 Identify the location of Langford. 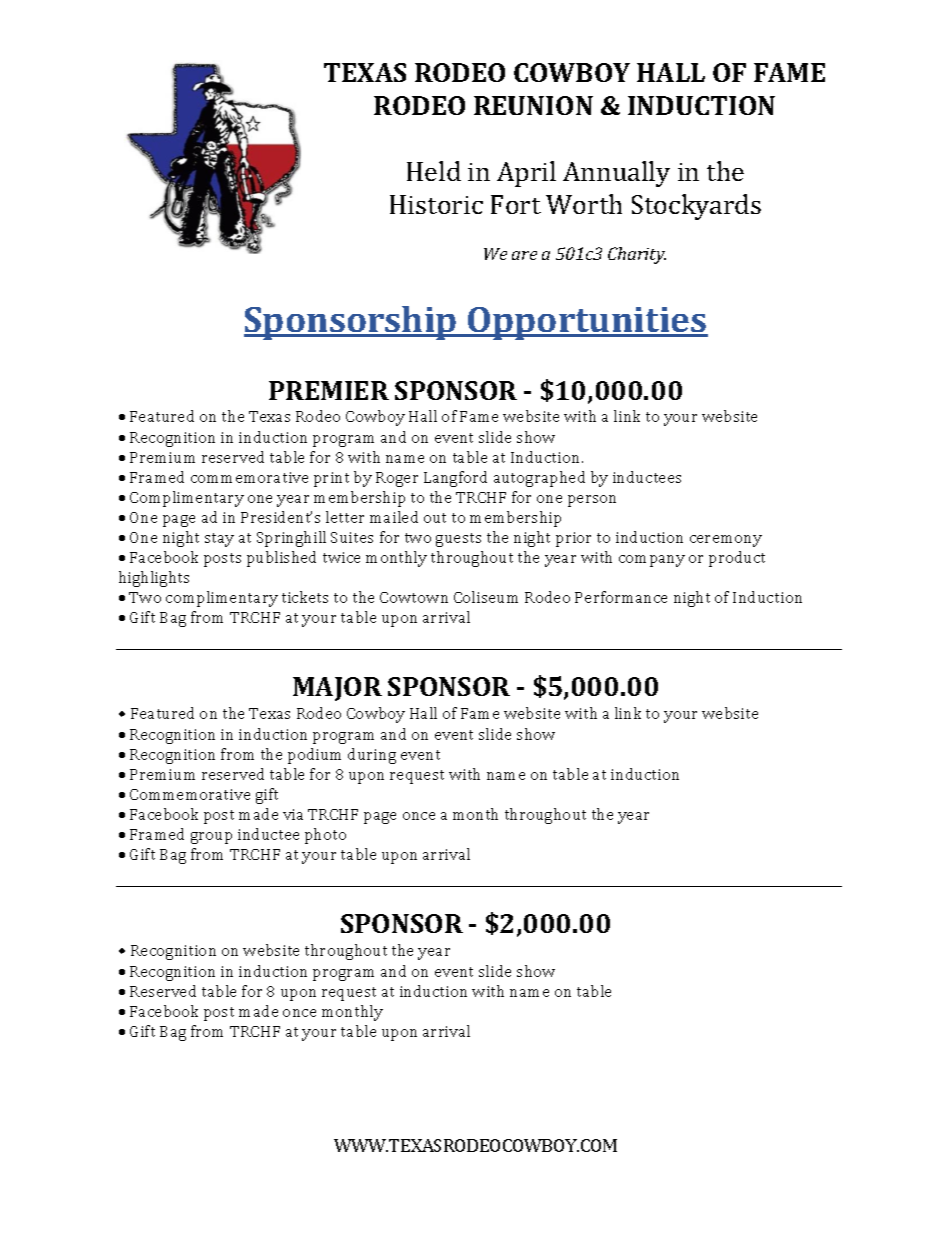
(455, 479).
